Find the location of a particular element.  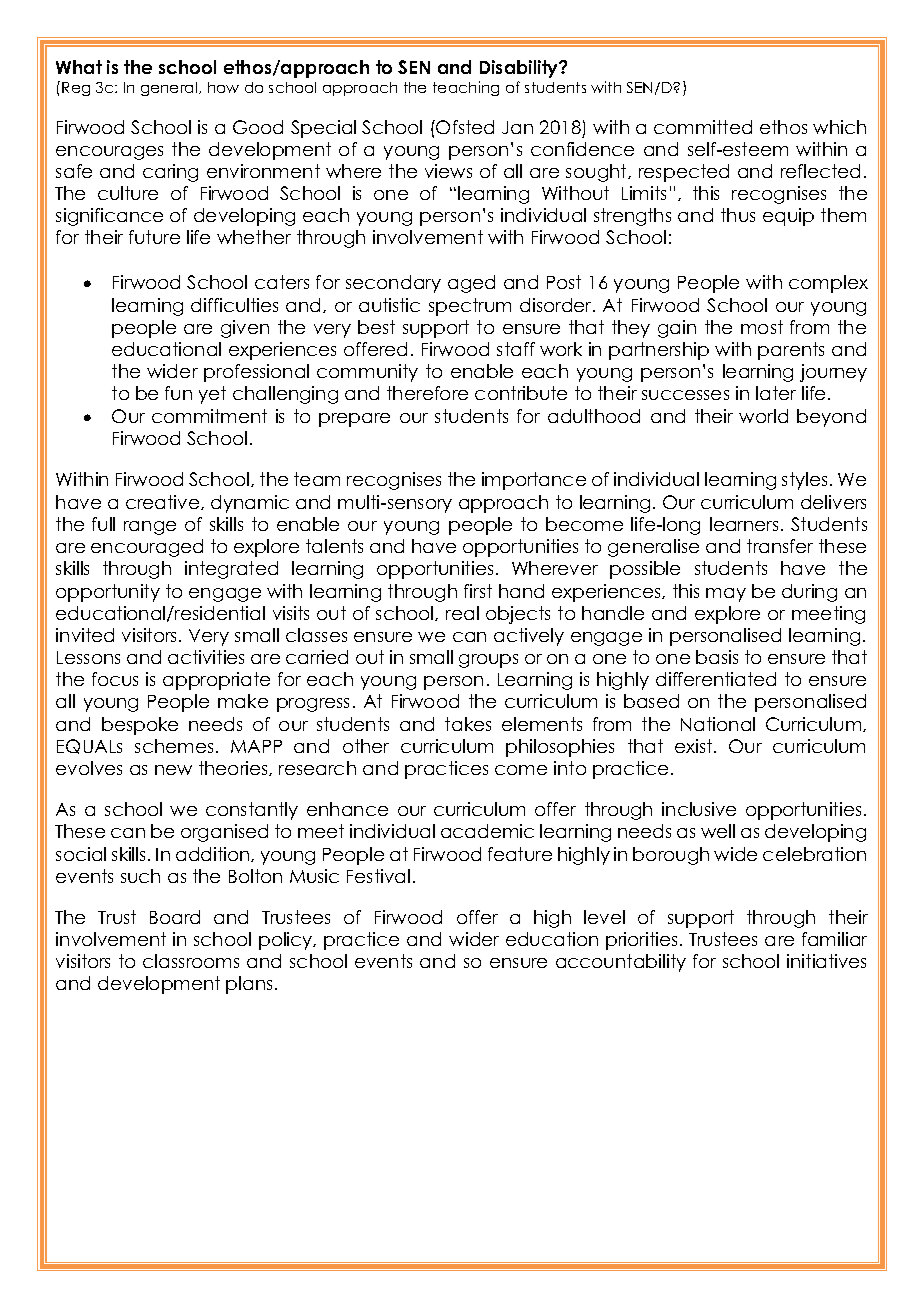

classrooms is located at coordinates (191, 961).
